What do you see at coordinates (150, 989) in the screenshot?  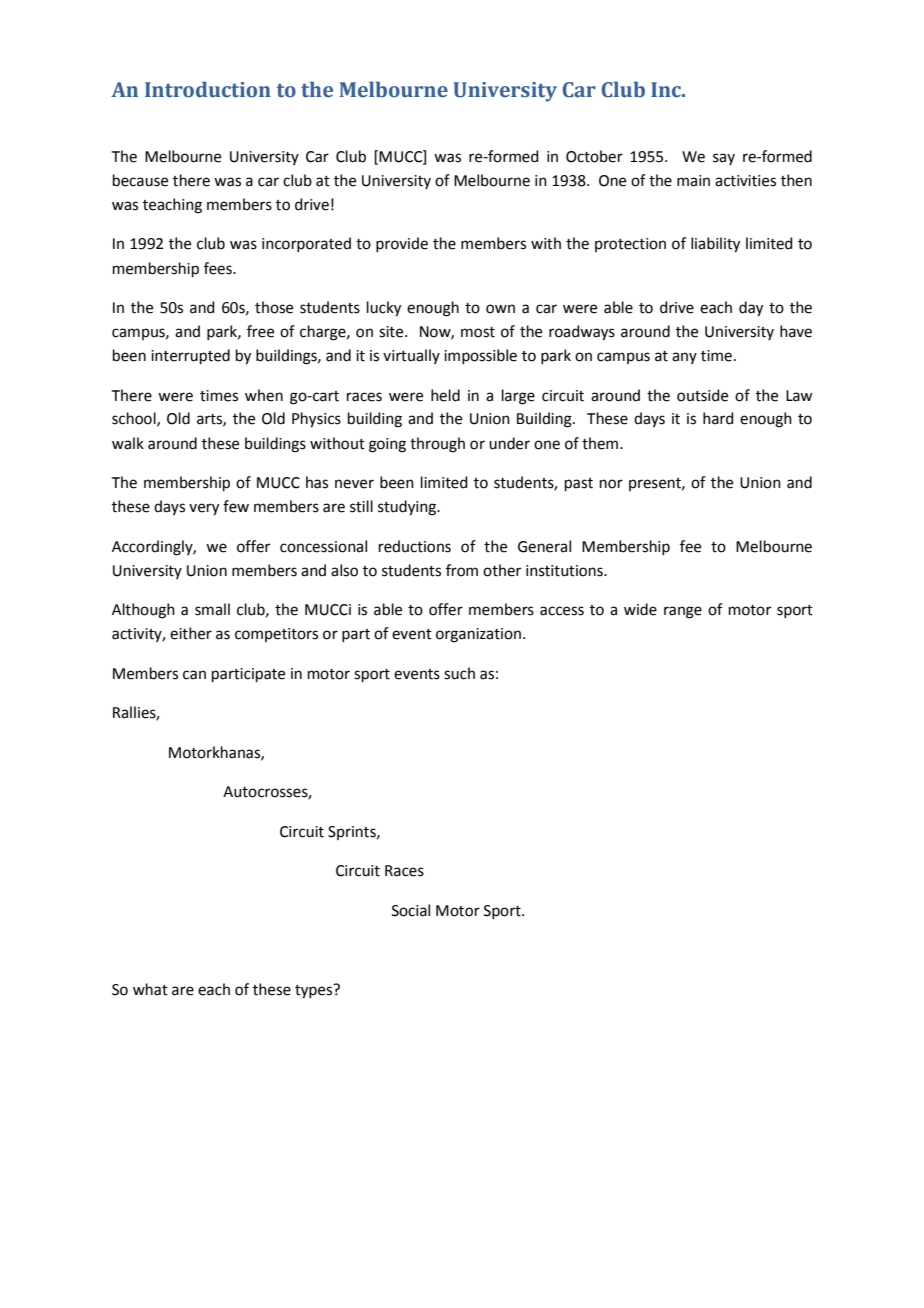 I see `what` at bounding box center [150, 989].
